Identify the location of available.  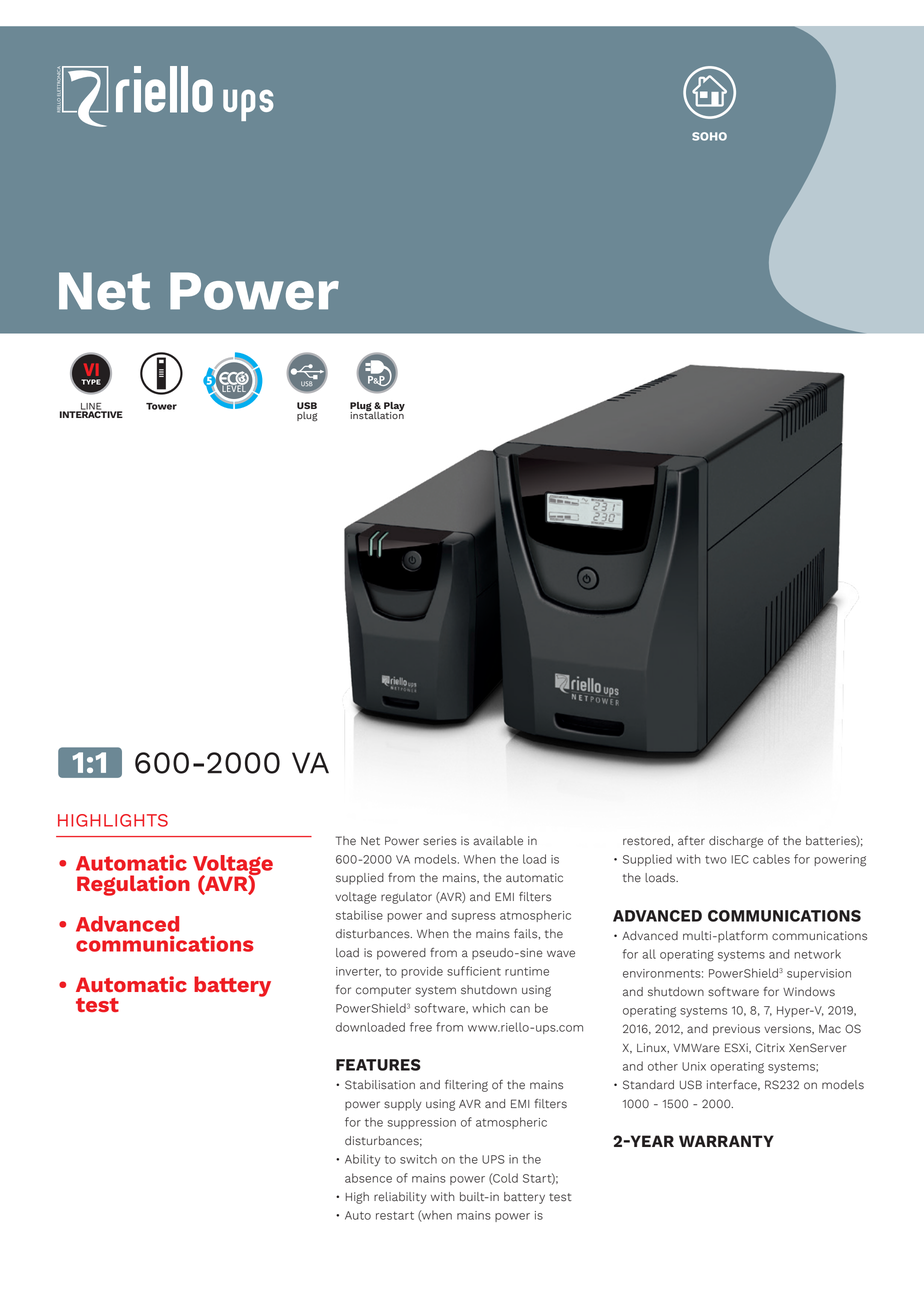
(498, 841).
